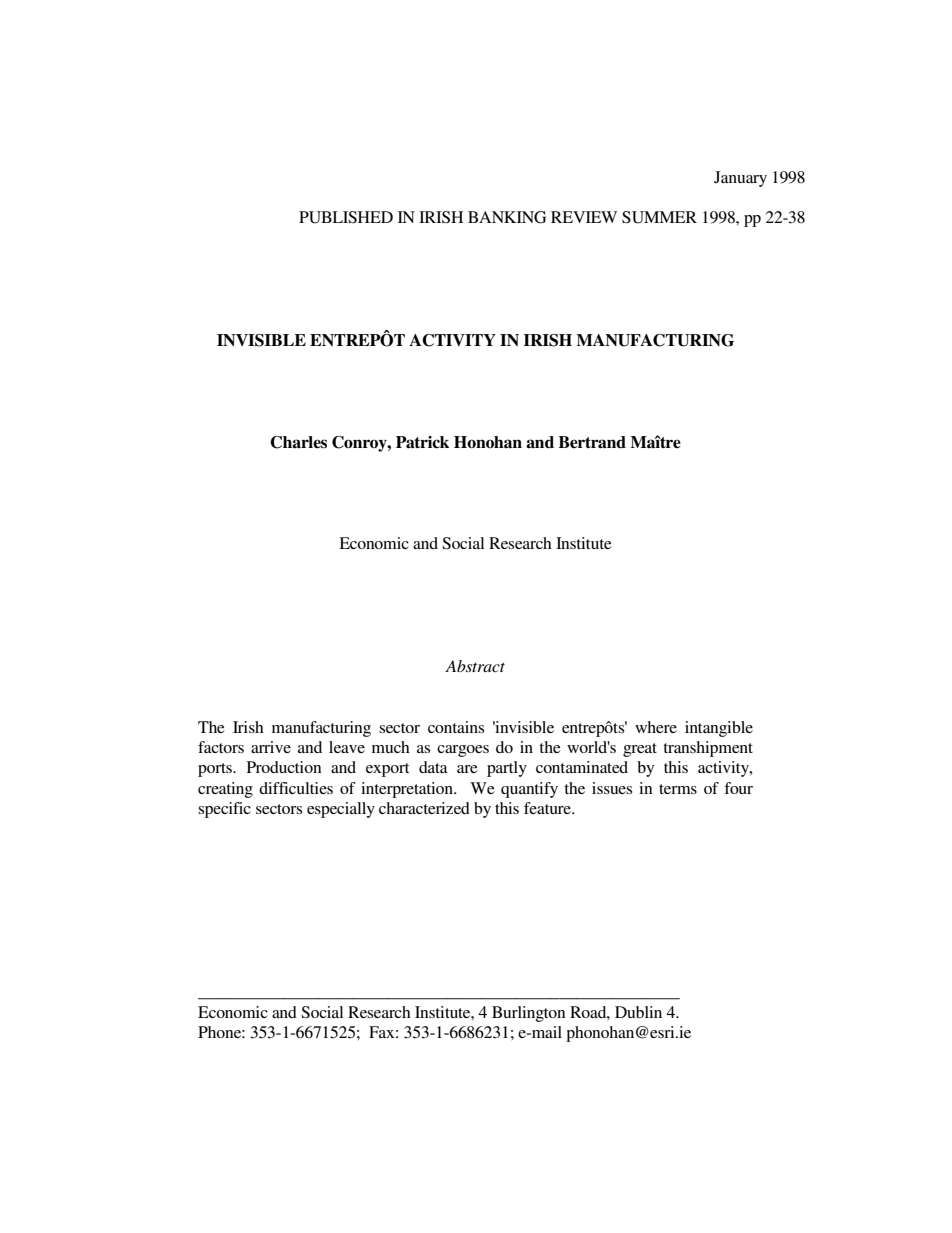 This page has width=952, height=1233. Describe the element at coordinates (422, 442) in the page. I see `Patrick` at that location.
